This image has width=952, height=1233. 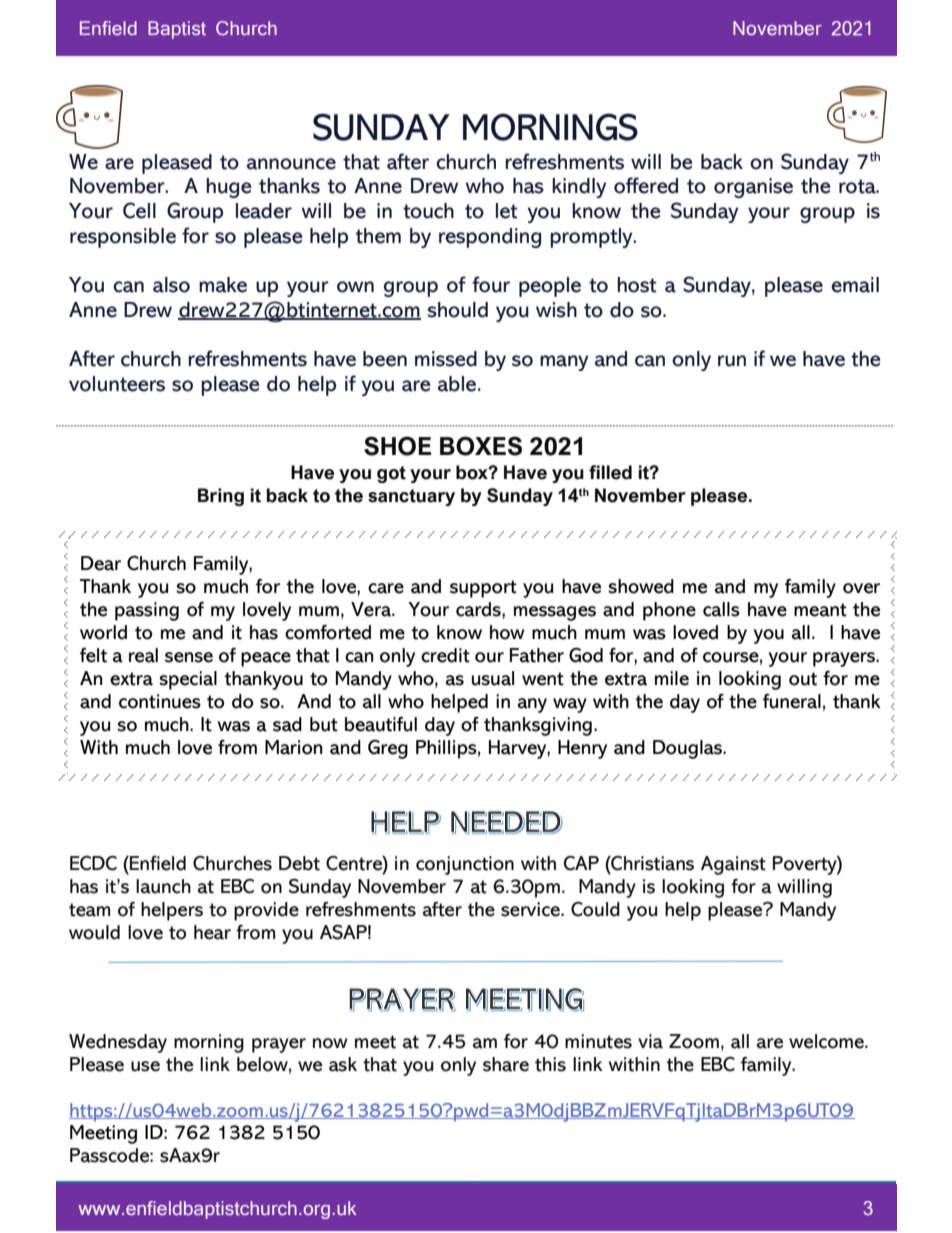 I want to click on share, so click(x=506, y=1064).
